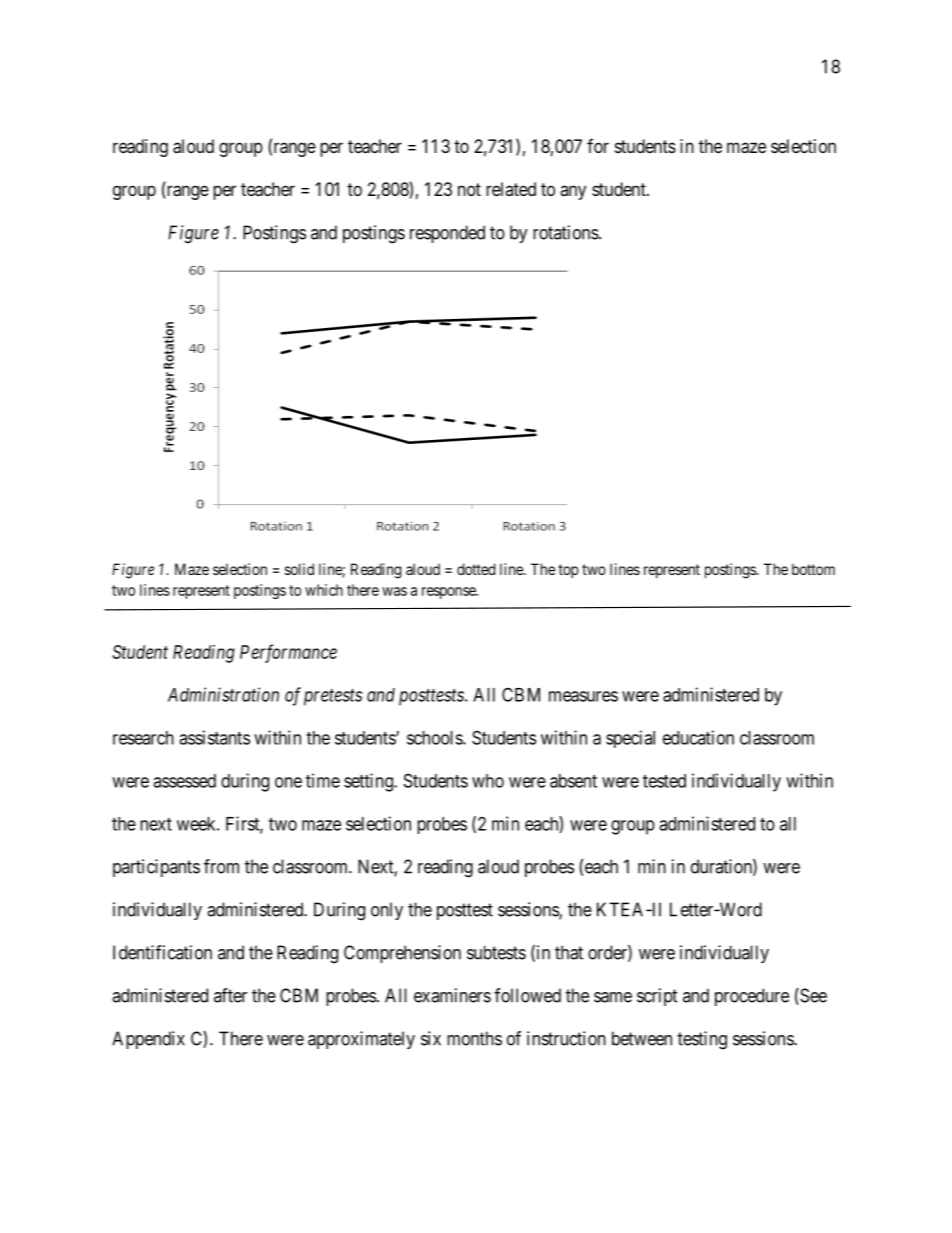  What do you see at coordinates (214, 737) in the screenshot?
I see `assistants` at bounding box center [214, 737].
